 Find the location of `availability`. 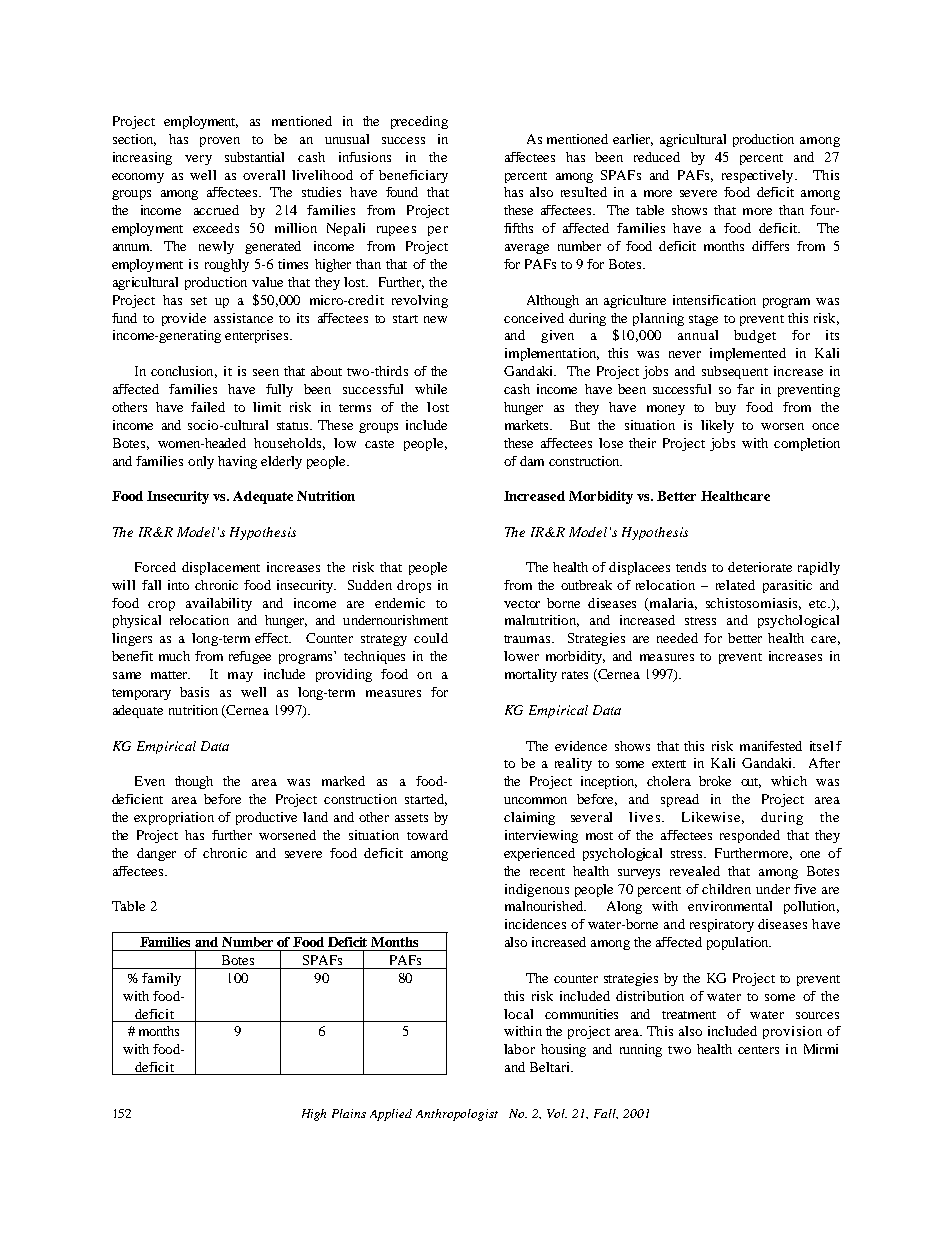

availability is located at coordinates (219, 604).
